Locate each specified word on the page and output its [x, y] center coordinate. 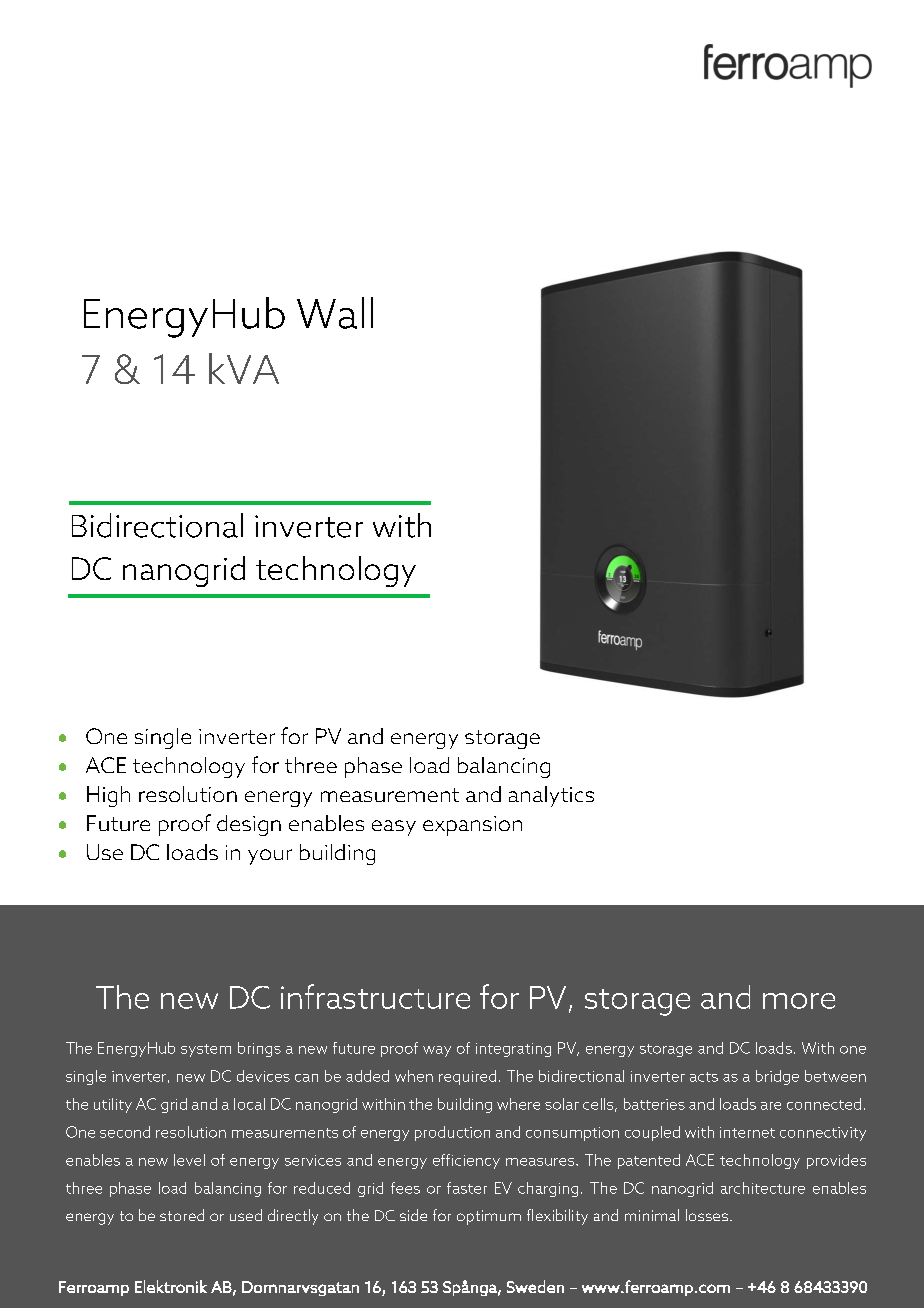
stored [182, 1215]
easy [394, 828]
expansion [472, 826]
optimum [489, 1217]
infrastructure [375, 996]
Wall [335, 313]
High [108, 796]
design [249, 825]
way [437, 1051]
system [206, 1050]
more [799, 1001]
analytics [551, 796]
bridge [777, 1077]
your [270, 857]
